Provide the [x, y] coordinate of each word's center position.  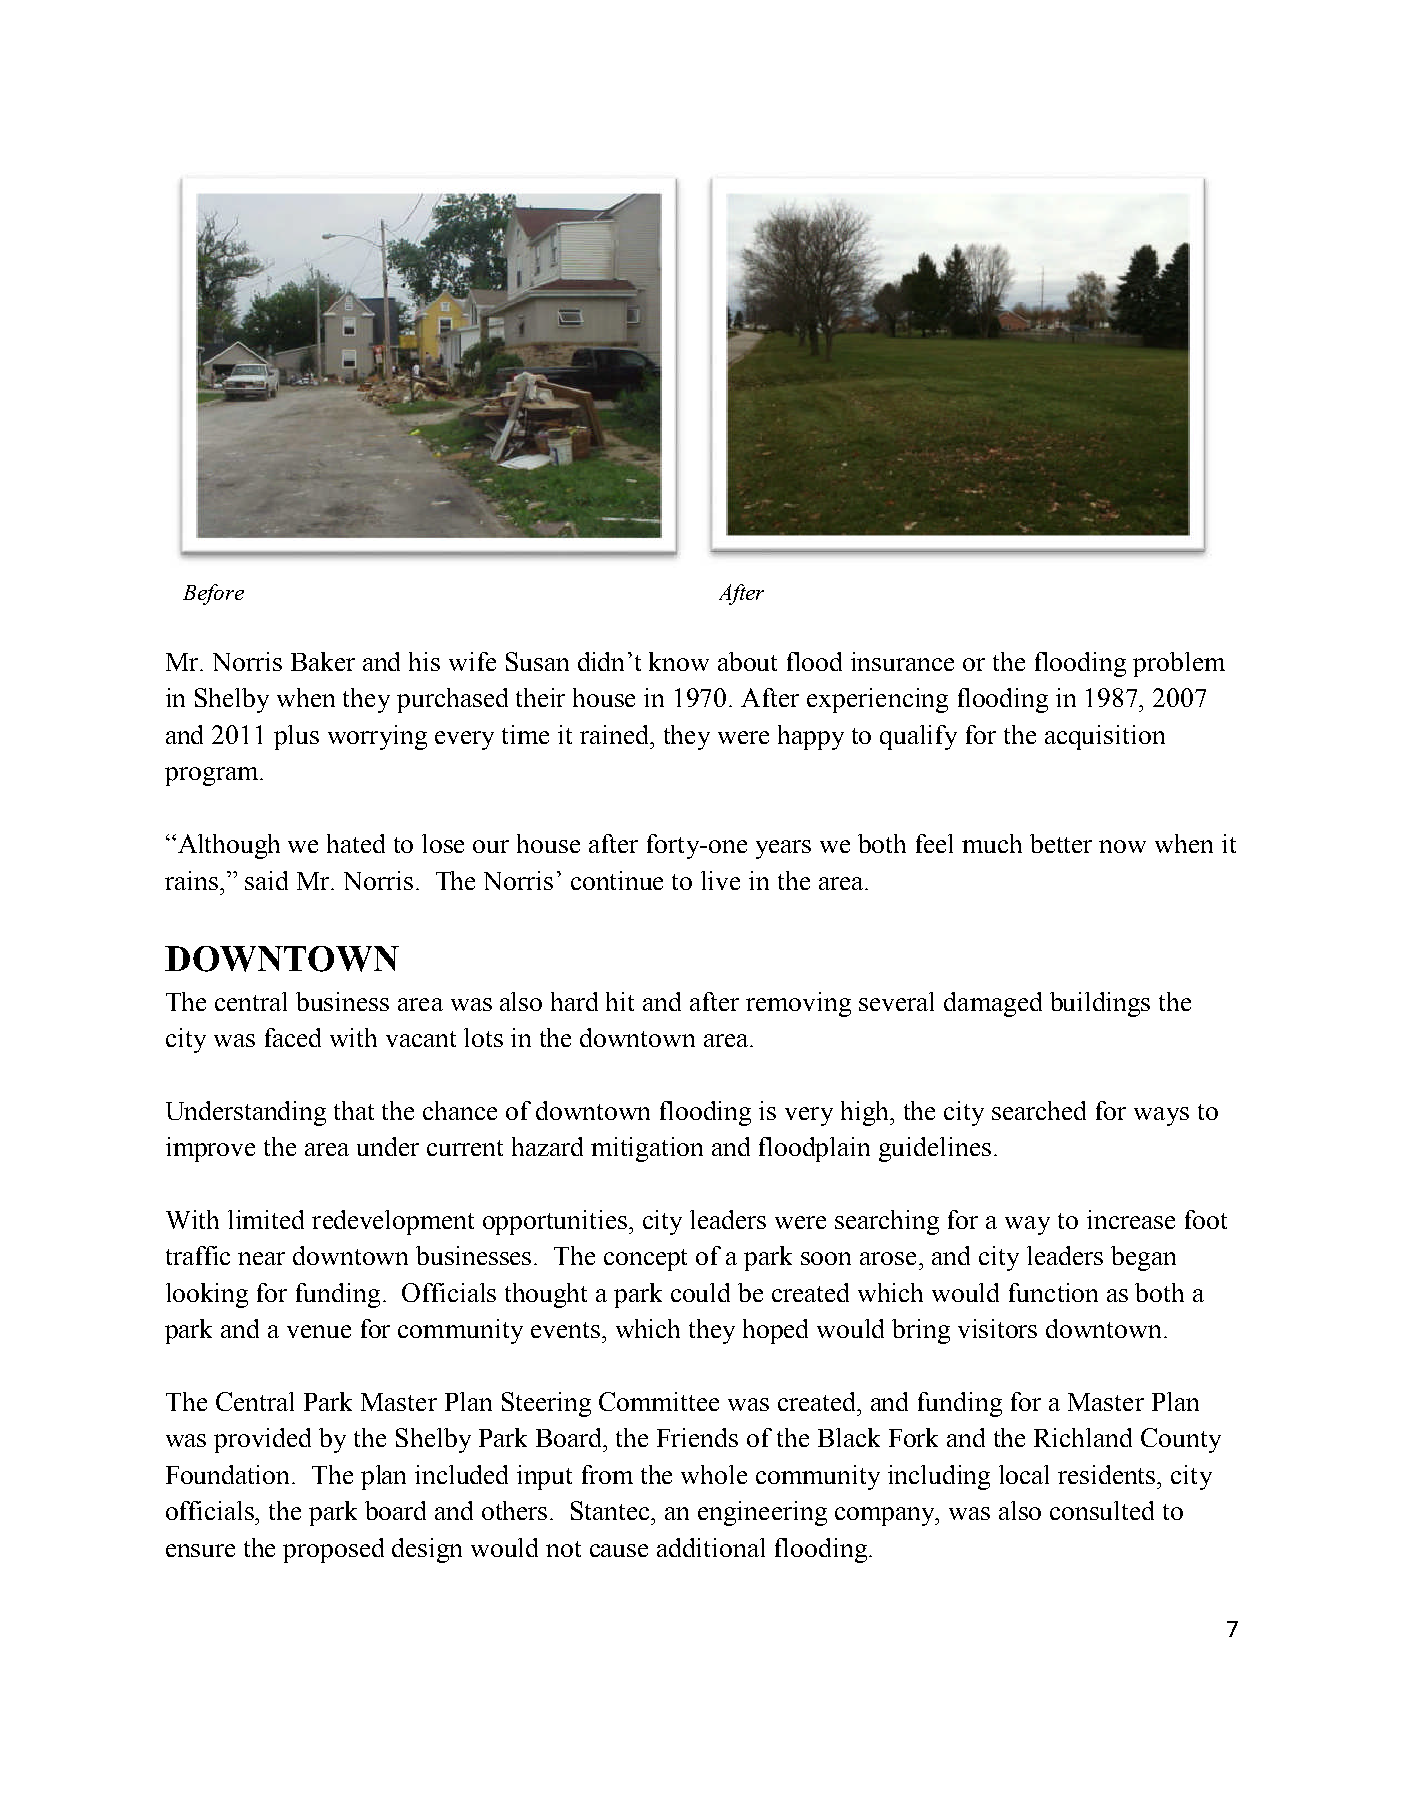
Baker [323, 661]
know [679, 661]
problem [1179, 664]
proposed [333, 1550]
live [720, 880]
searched [1039, 1110]
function [1053, 1292]
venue [319, 1331]
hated [356, 843]
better [1061, 843]
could [700, 1292]
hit [620, 1001]
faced [293, 1037]
